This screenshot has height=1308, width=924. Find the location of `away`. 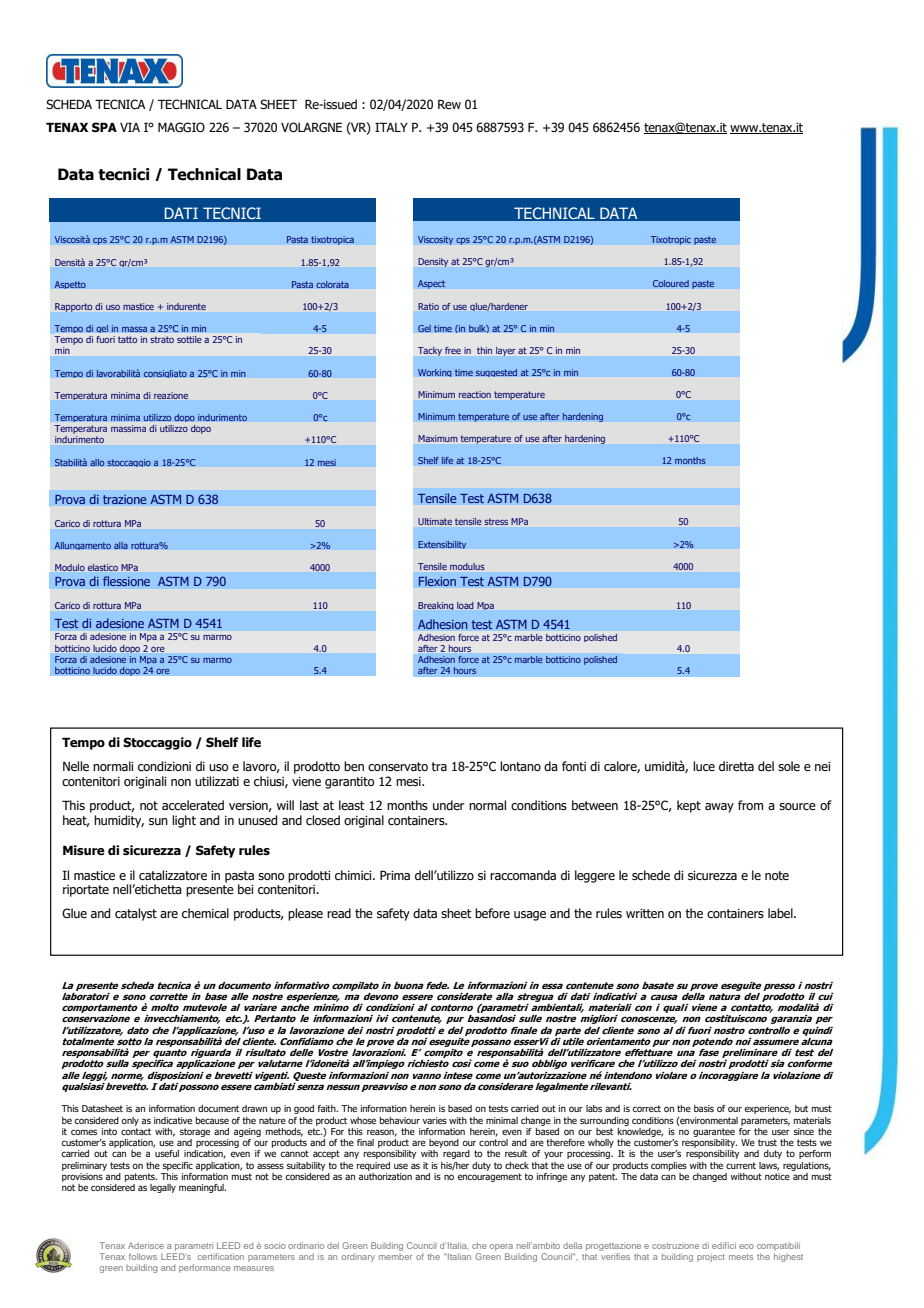

away is located at coordinates (719, 808).
